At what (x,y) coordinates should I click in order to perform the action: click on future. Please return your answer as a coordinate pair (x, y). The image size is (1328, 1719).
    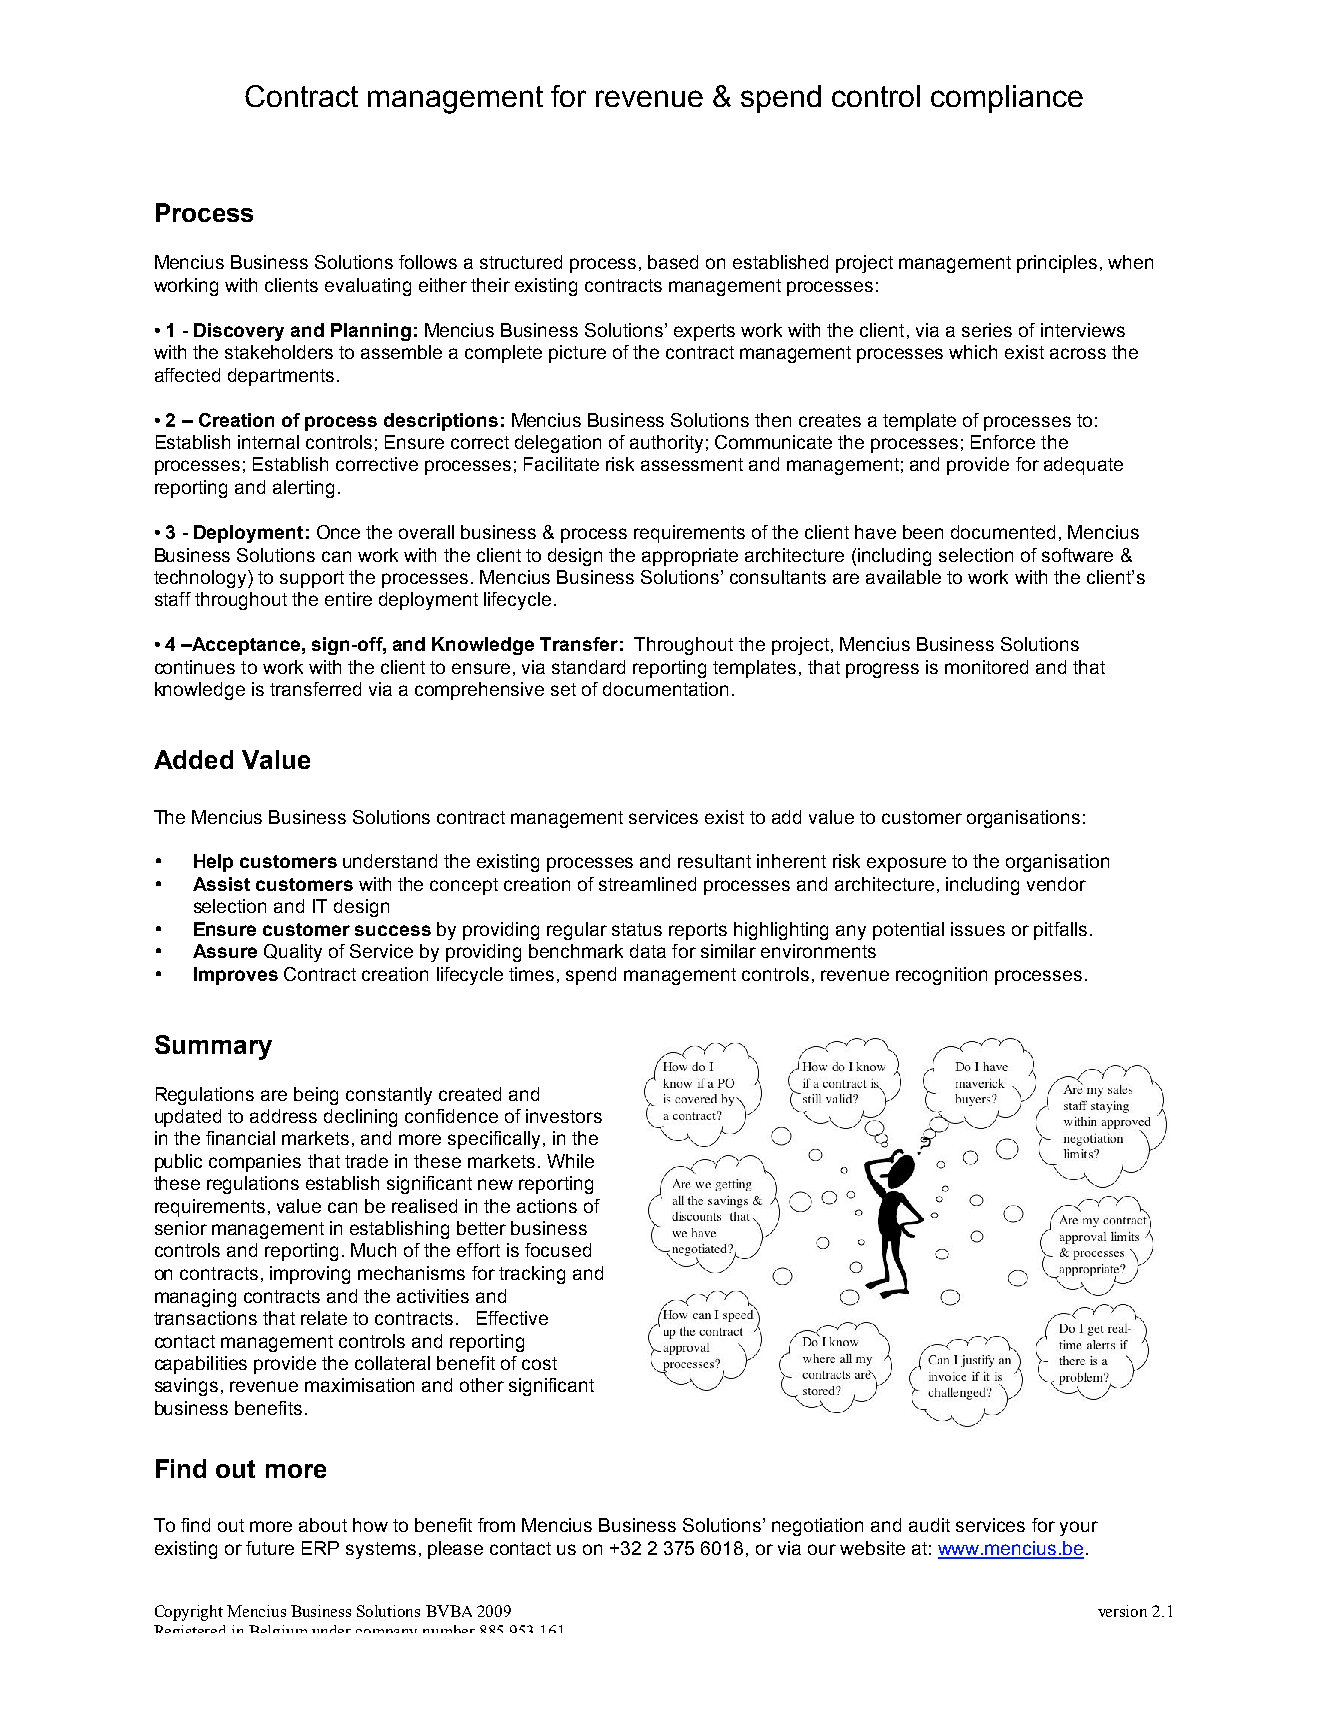
    Looking at the image, I should click on (270, 1548).
